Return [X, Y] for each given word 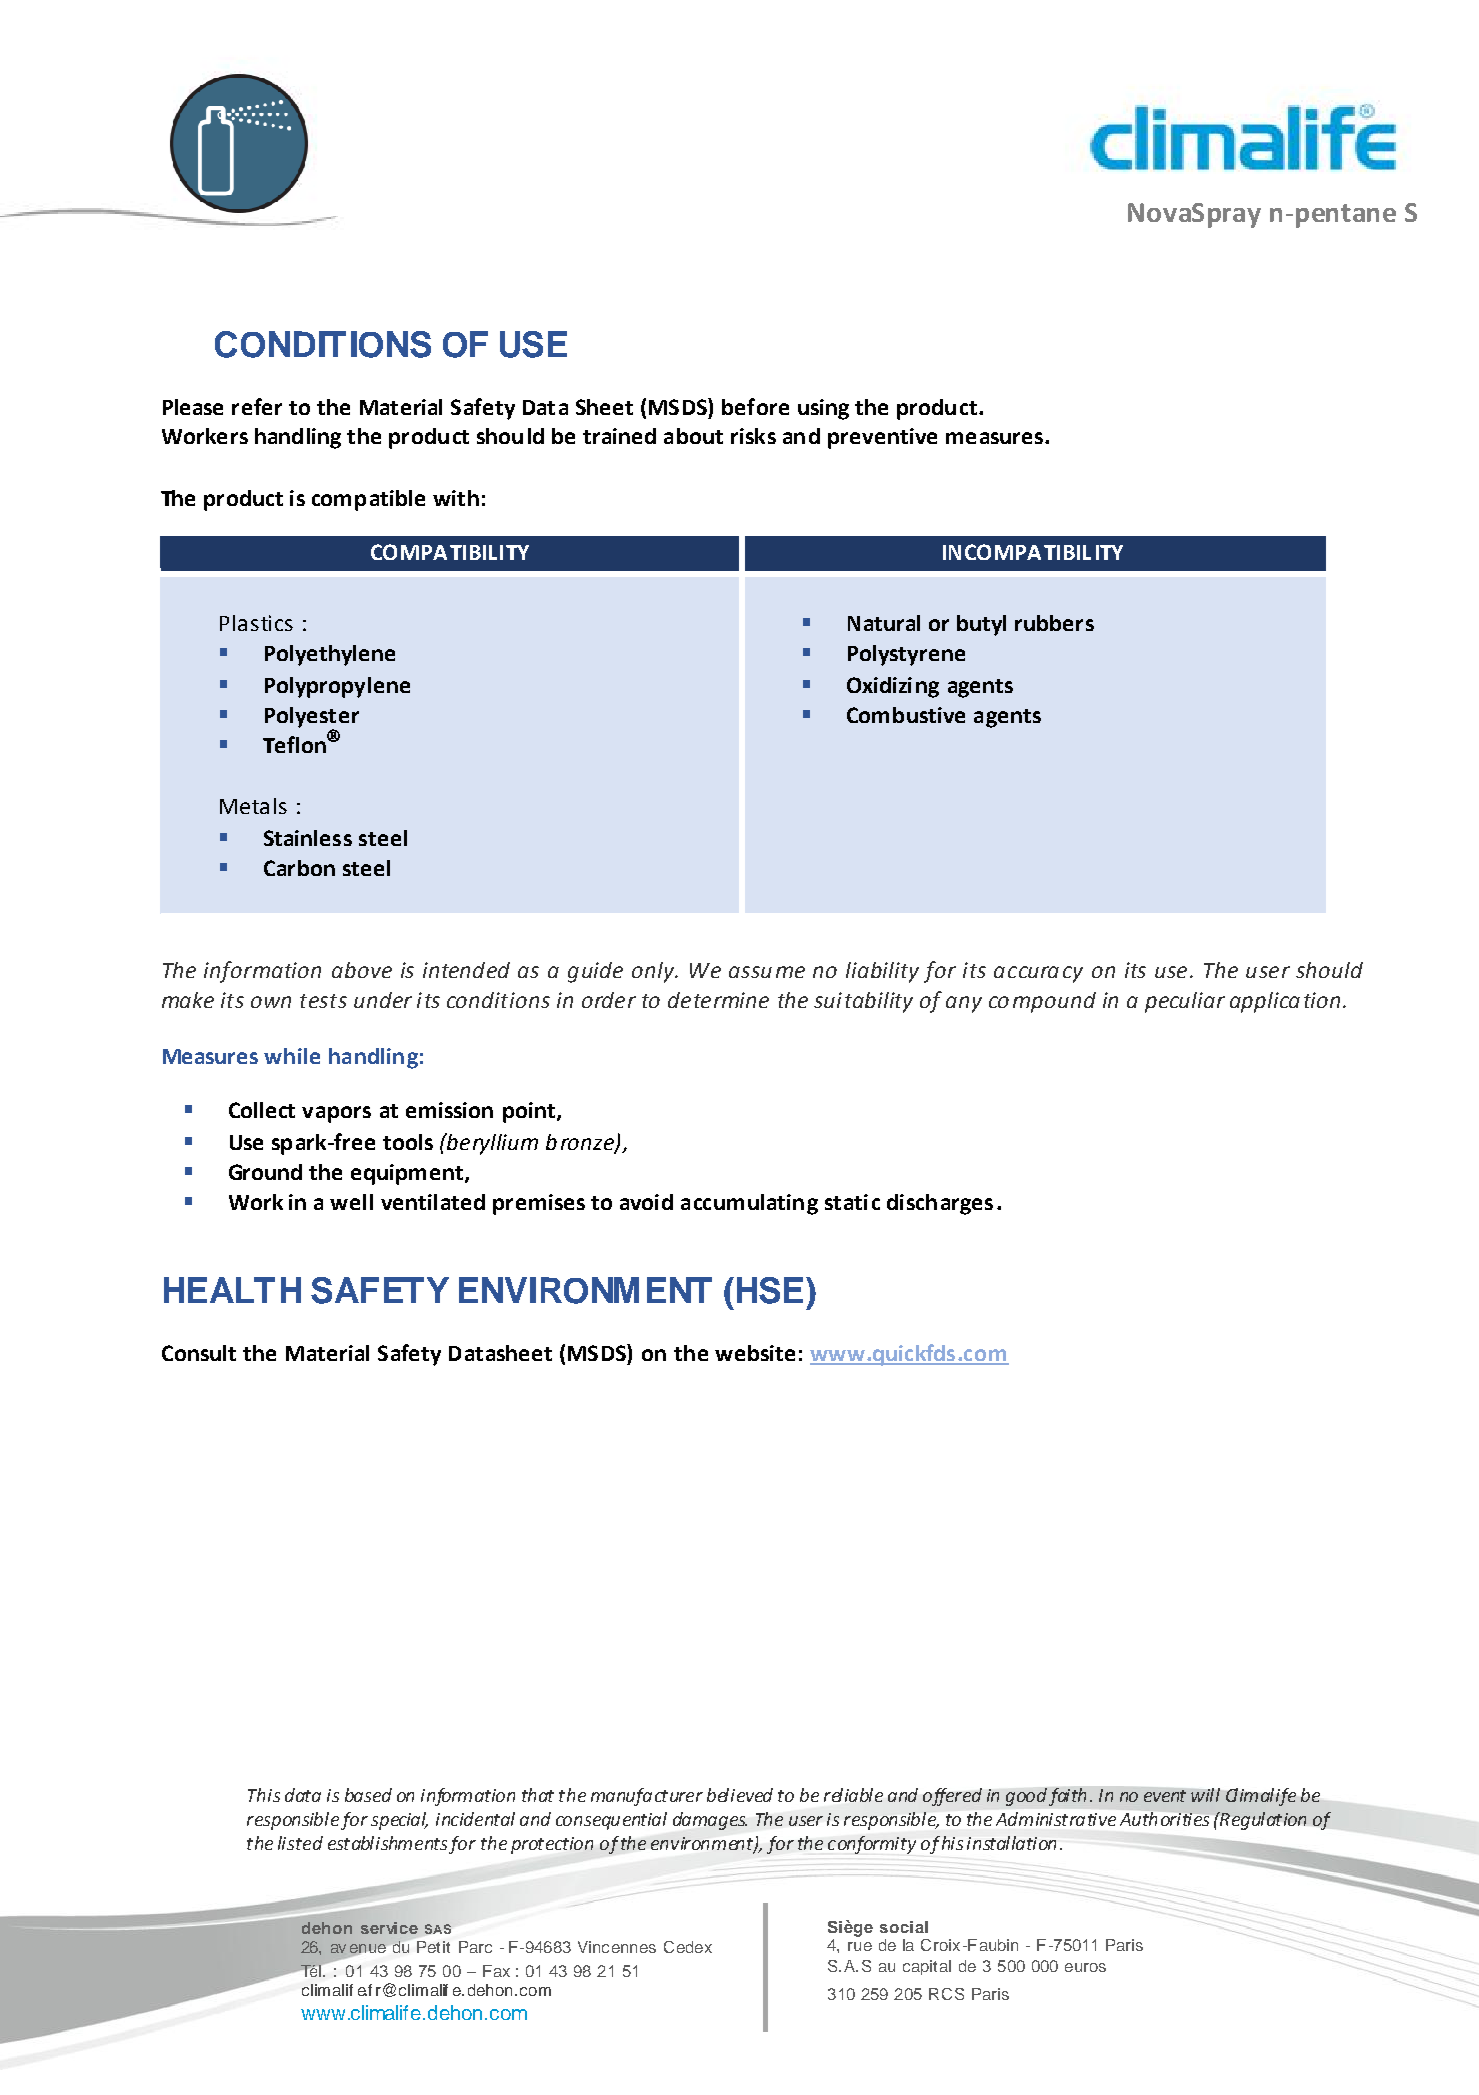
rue [860, 1946]
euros [1085, 1967]
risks [753, 436]
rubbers [1054, 623]
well [351, 1202]
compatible [368, 500]
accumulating [749, 1204]
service [389, 1928]
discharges [940, 1204]
